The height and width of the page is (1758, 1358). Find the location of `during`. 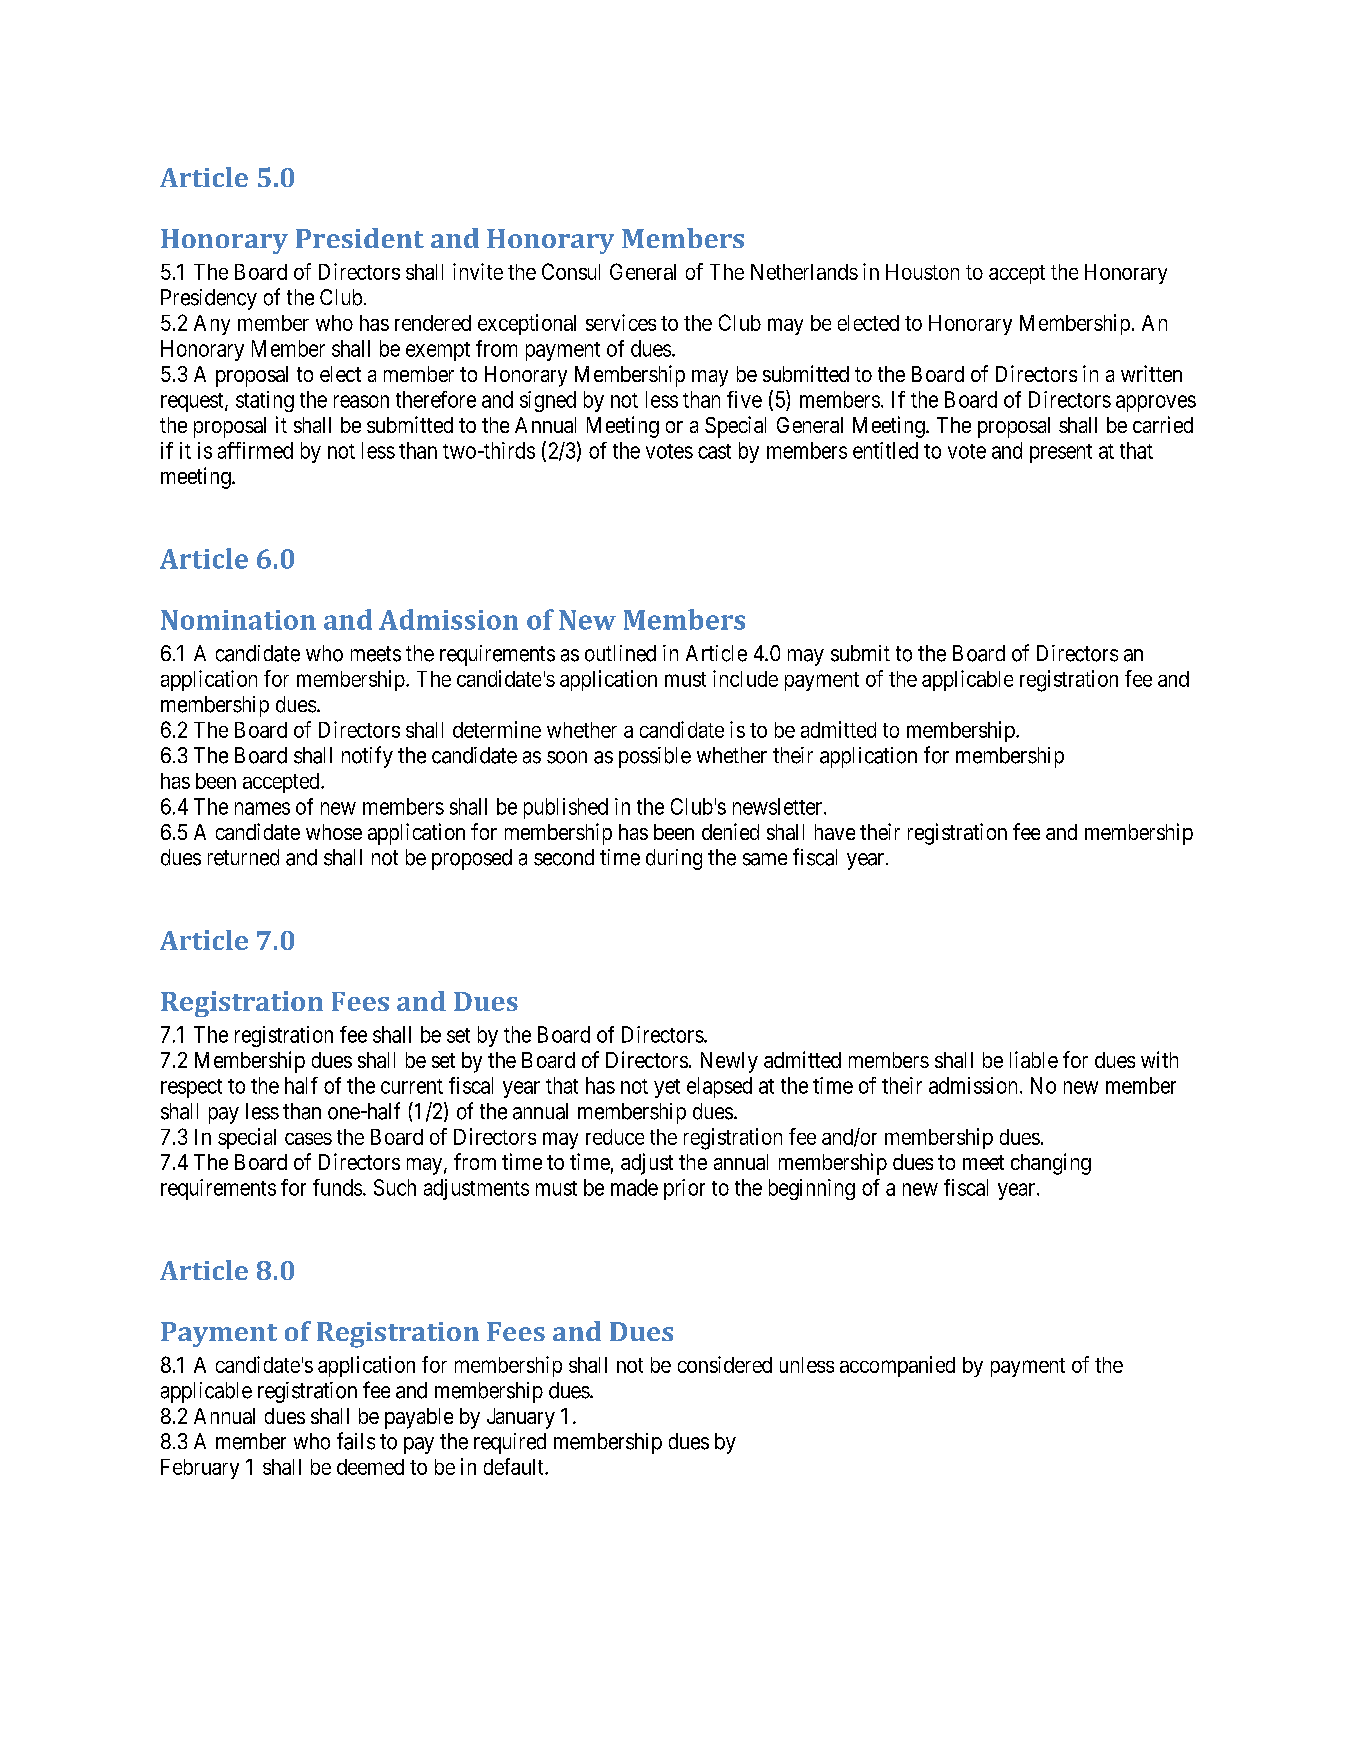

during is located at coordinates (674, 859).
